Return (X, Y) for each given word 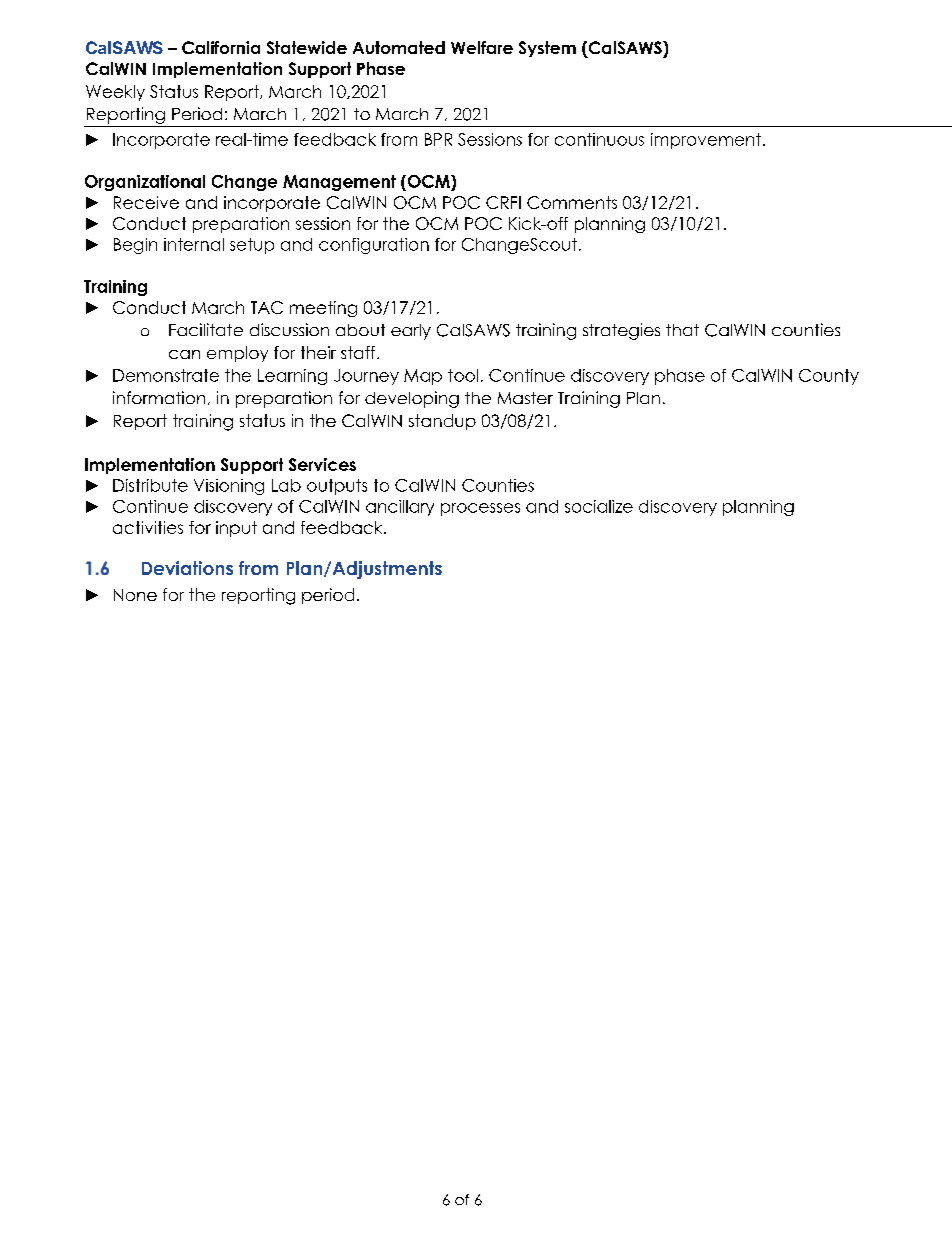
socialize (599, 506)
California (221, 47)
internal (194, 244)
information (159, 397)
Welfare (482, 47)
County (829, 377)
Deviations (187, 568)
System (547, 49)
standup (442, 422)
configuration (374, 246)
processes (480, 509)
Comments (572, 202)
